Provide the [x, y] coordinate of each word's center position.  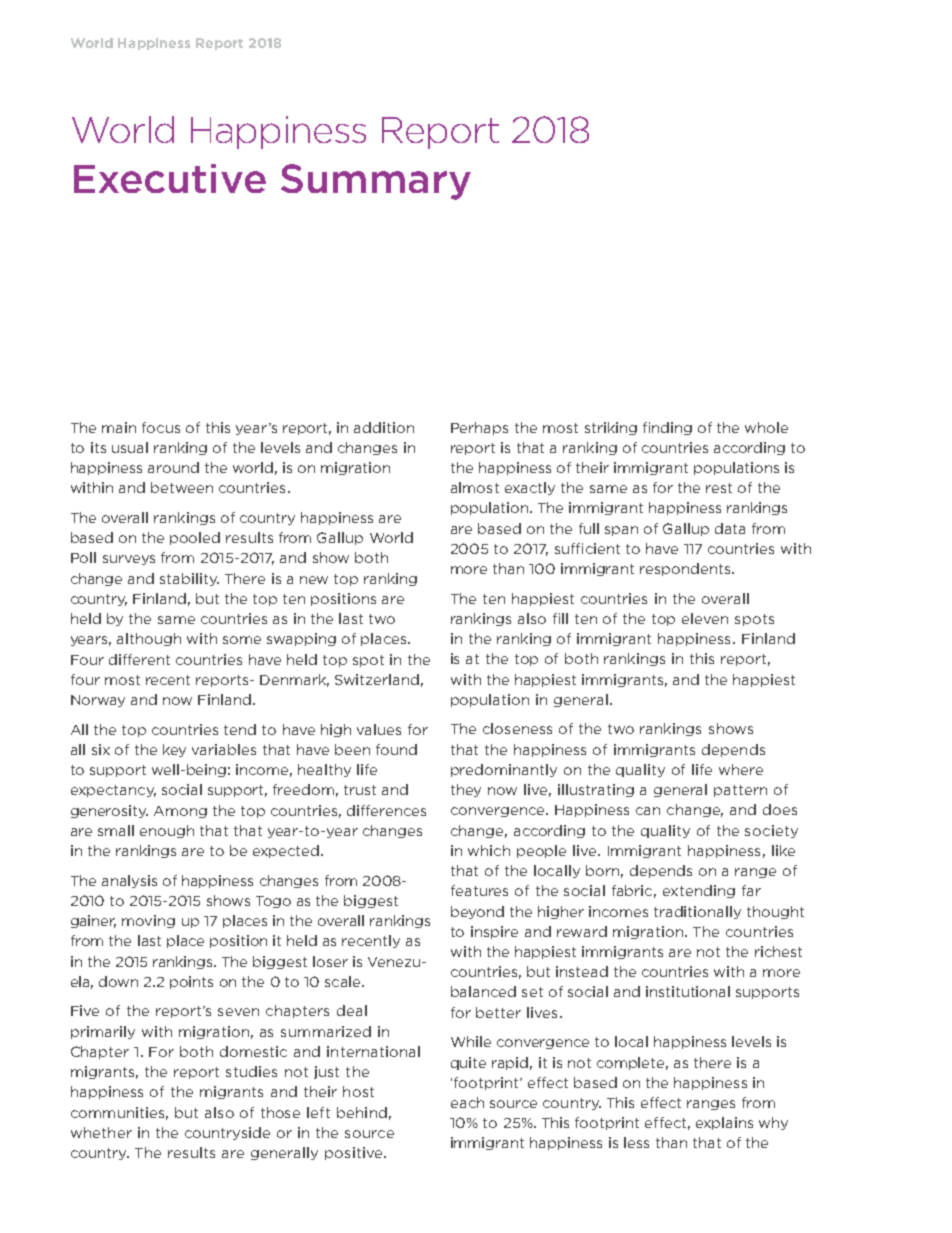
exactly [530, 488]
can [648, 811]
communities [119, 1113]
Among [180, 812]
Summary [376, 182]
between [182, 487]
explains [724, 1123]
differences [386, 810]
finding [667, 428]
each [467, 1102]
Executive [170, 178]
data [730, 528]
